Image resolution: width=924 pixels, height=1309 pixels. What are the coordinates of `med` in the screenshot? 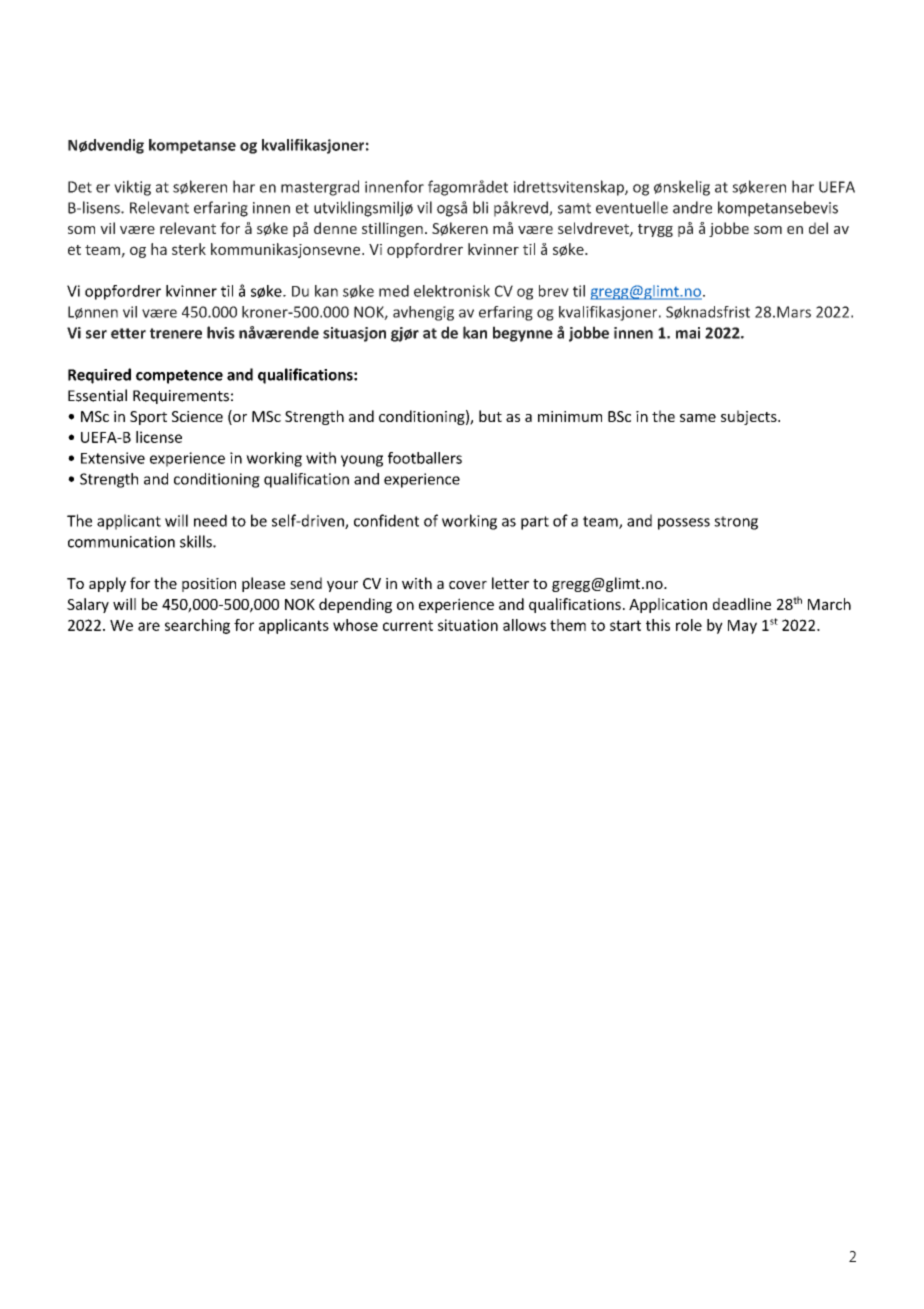 It's located at (394, 291).
